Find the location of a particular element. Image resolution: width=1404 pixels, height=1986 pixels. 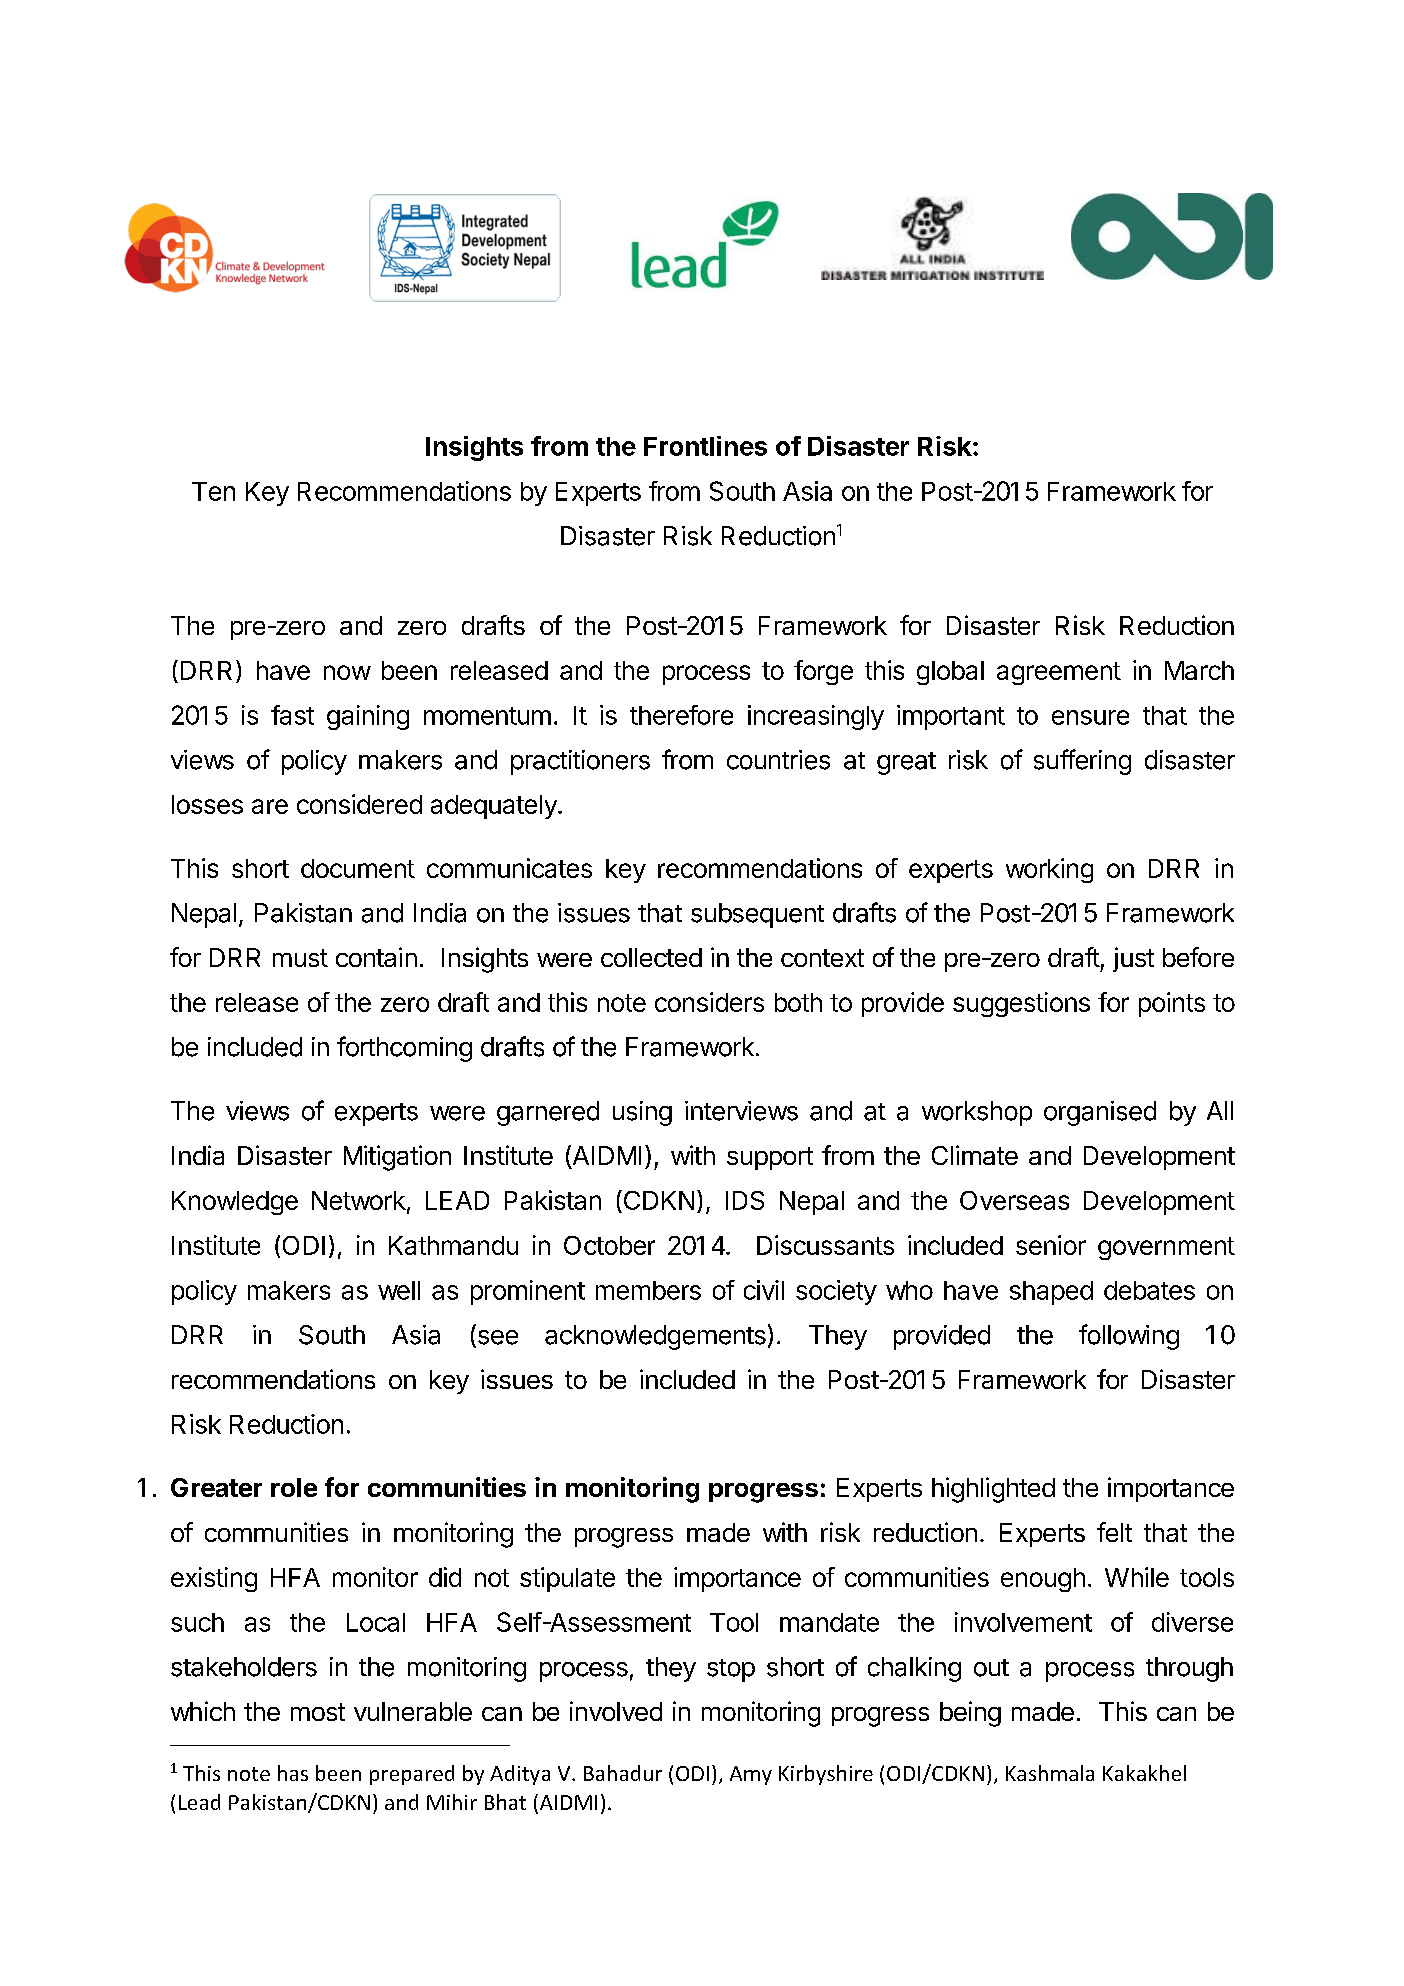

subsequent is located at coordinates (757, 915).
